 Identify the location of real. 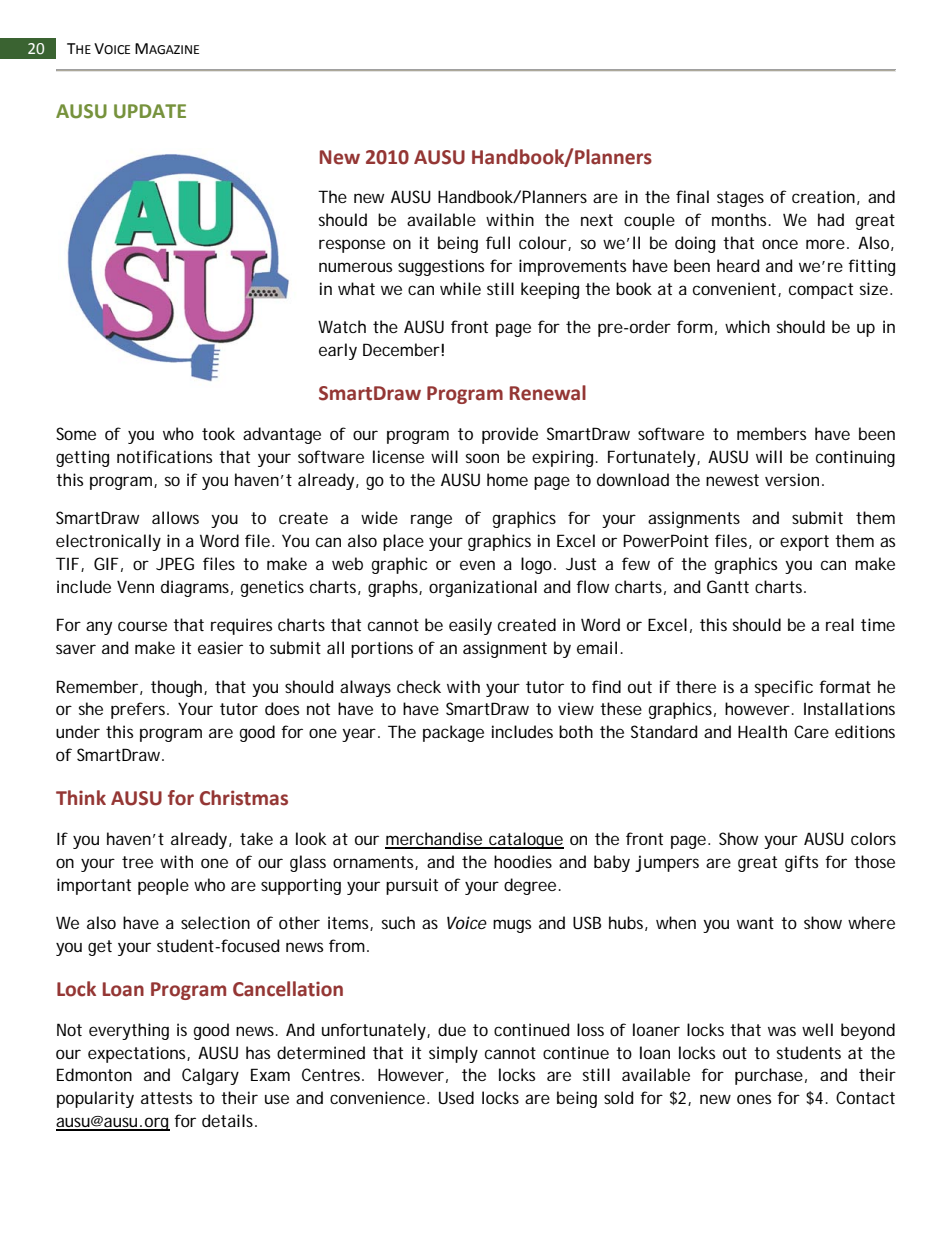
(840, 624).
